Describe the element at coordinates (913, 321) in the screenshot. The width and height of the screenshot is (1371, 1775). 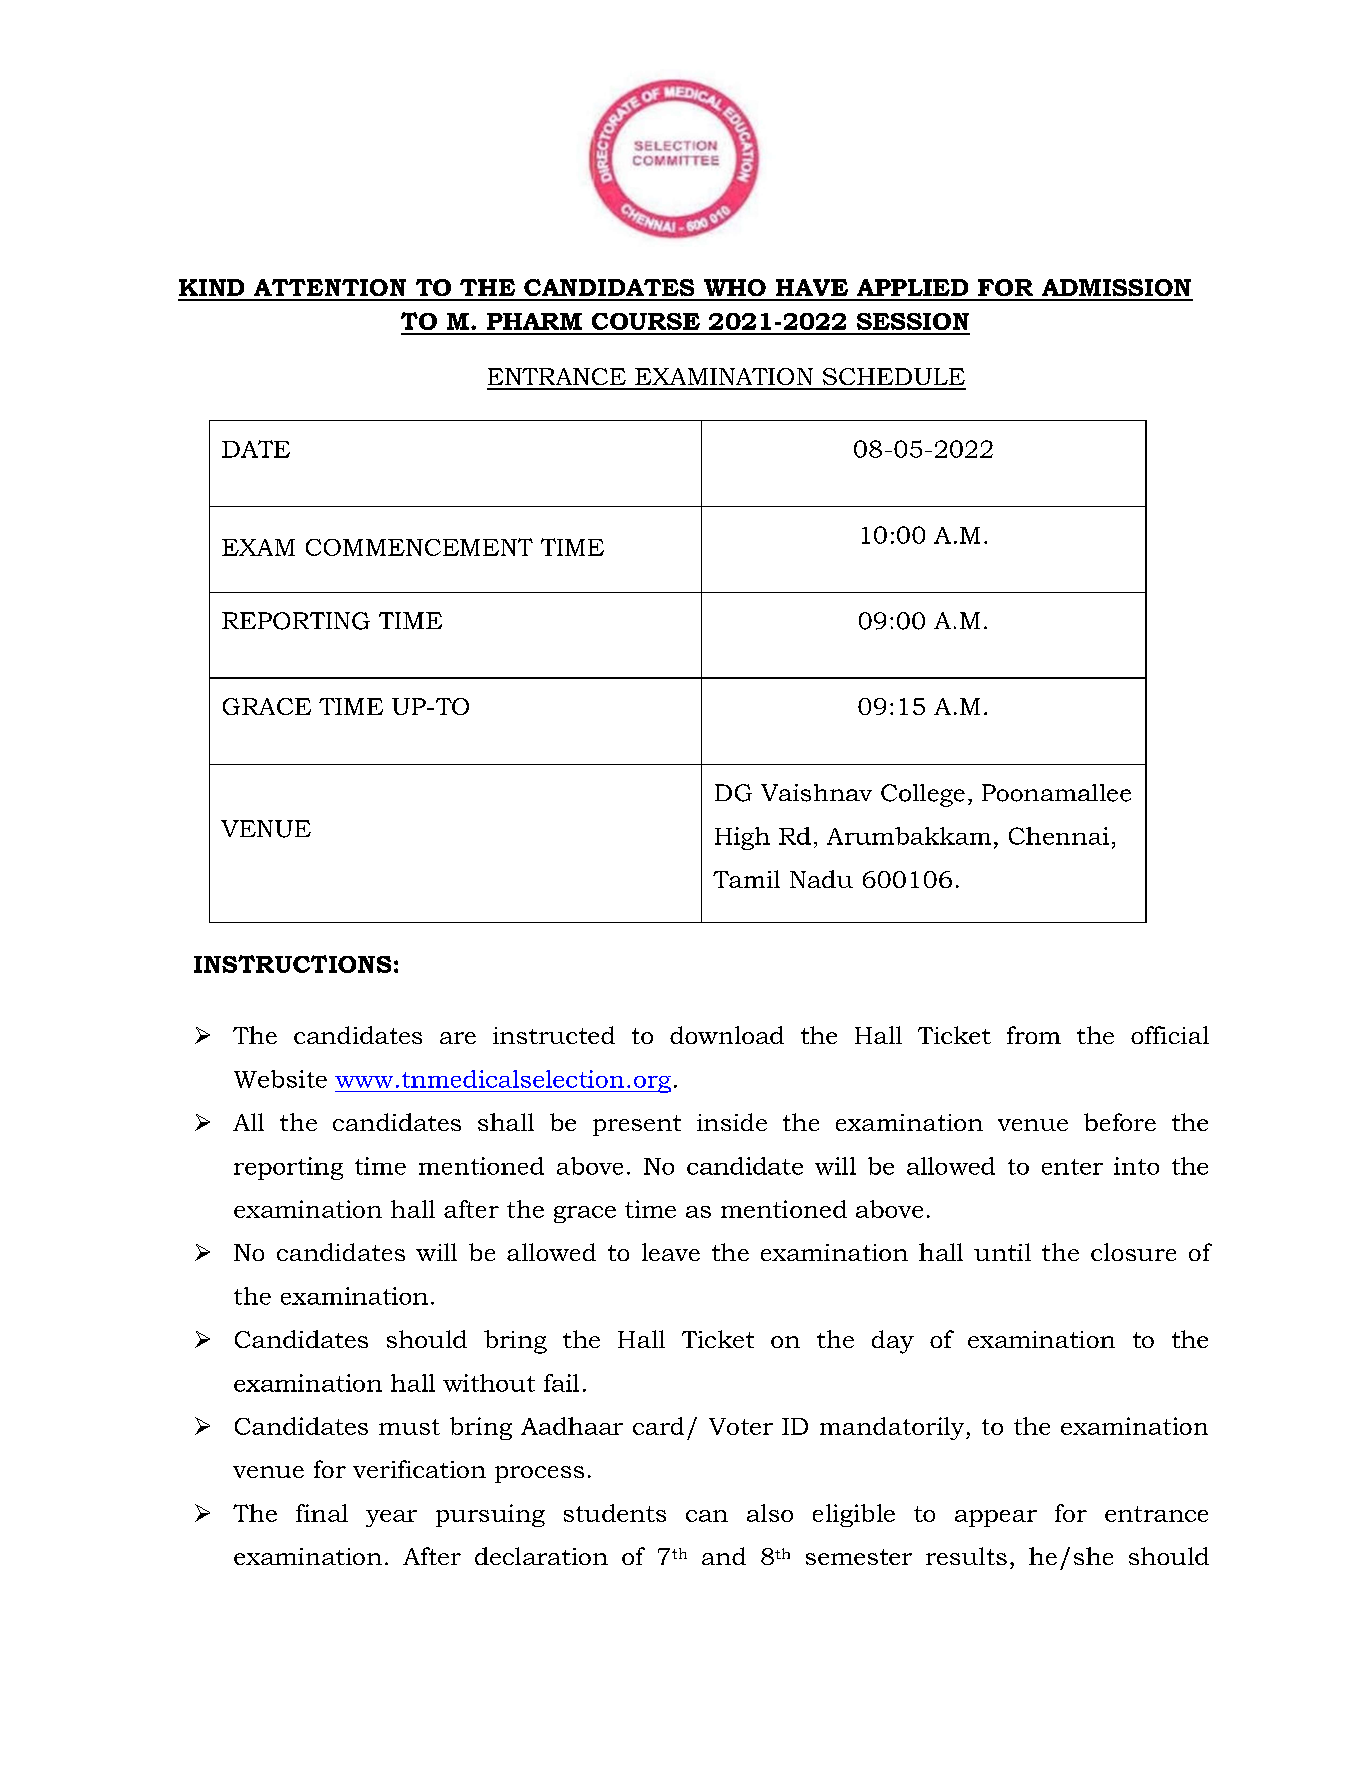
I see `SESSION` at that location.
